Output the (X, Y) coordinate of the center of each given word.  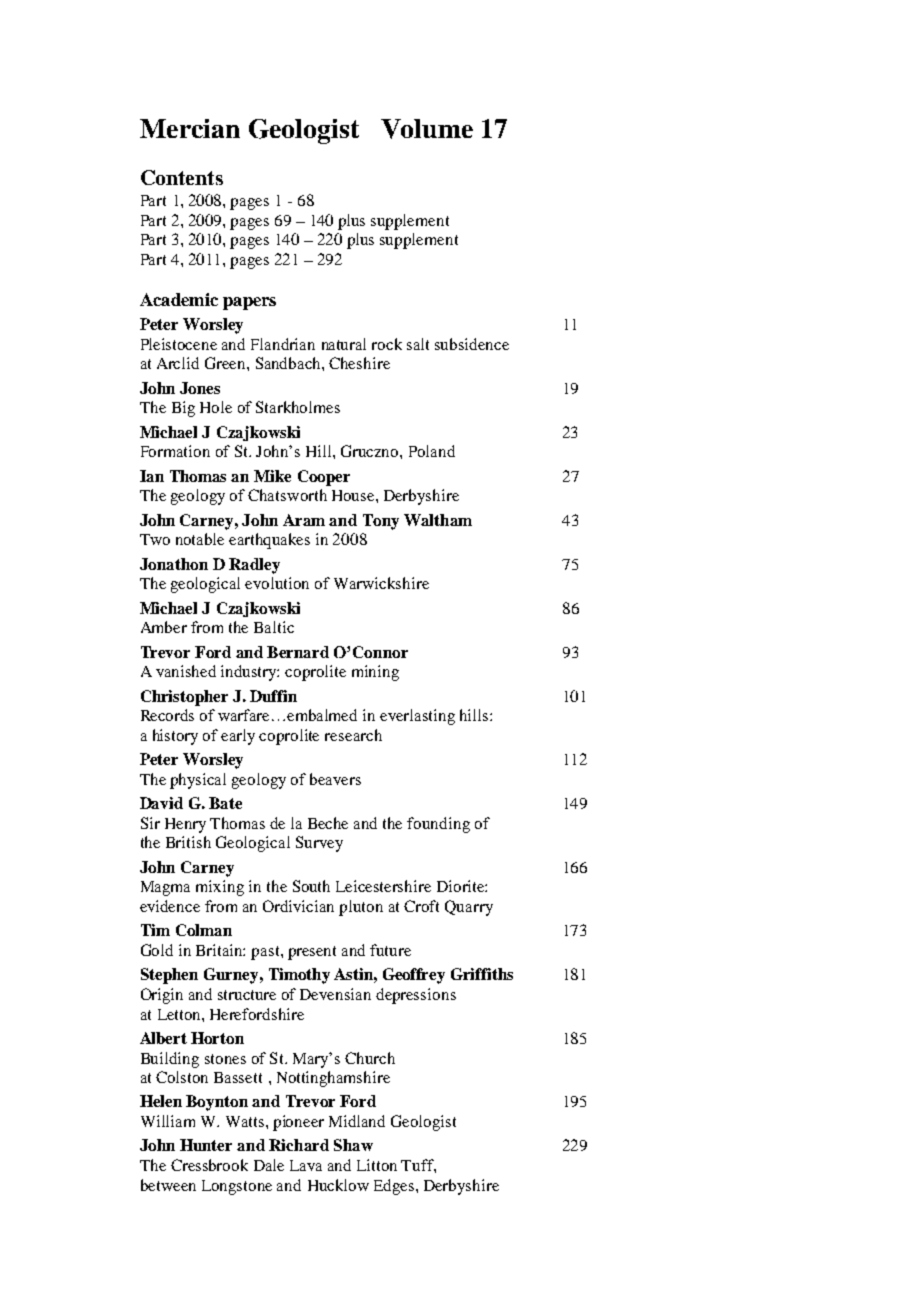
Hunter (206, 1145)
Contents (182, 177)
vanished (186, 671)
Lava (306, 1165)
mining (375, 673)
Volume (427, 129)
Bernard (298, 652)
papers (249, 303)
